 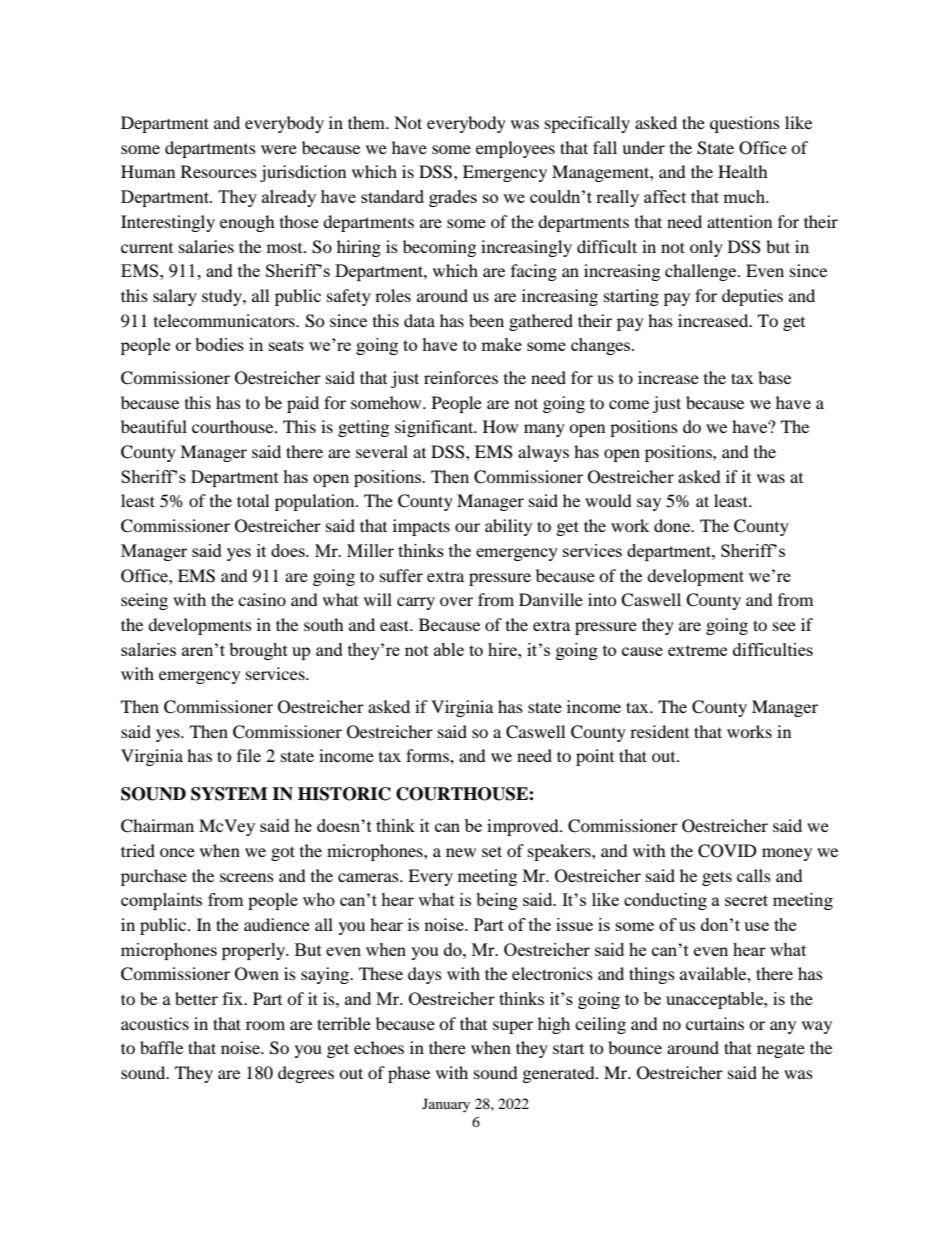 I want to click on Health, so click(x=743, y=171).
